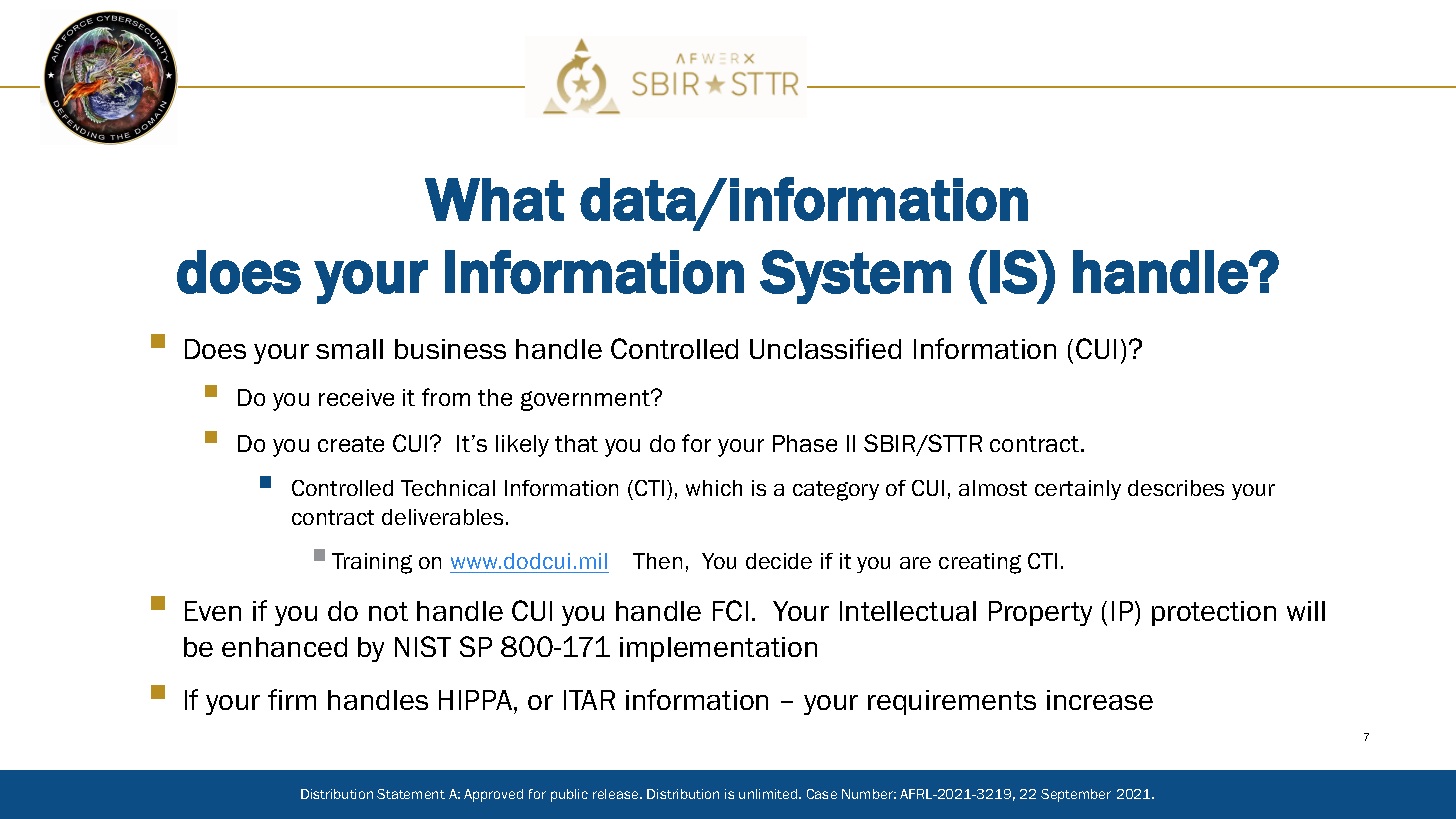  I want to click on Phase, so click(805, 443).
